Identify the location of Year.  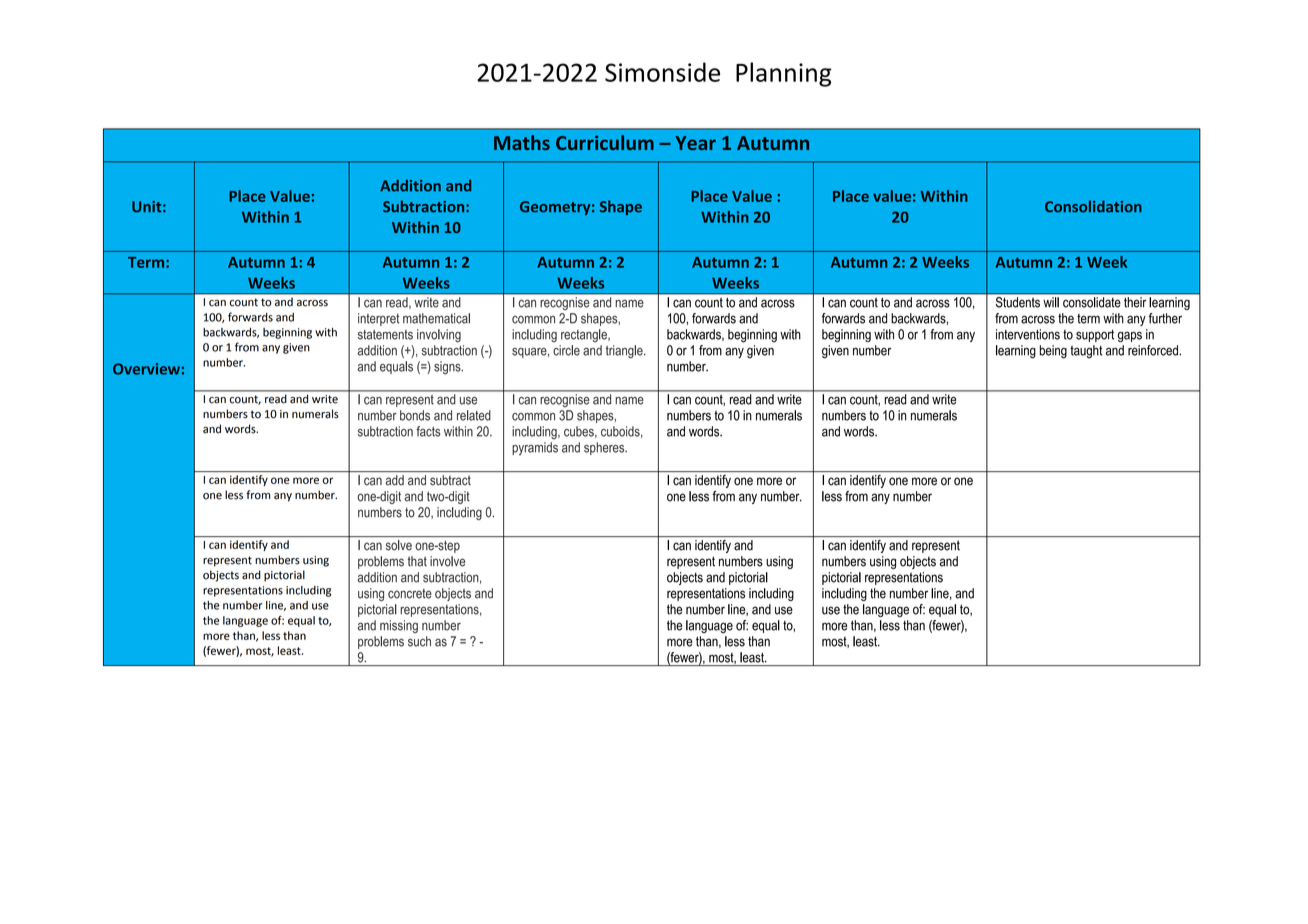
(696, 143).
